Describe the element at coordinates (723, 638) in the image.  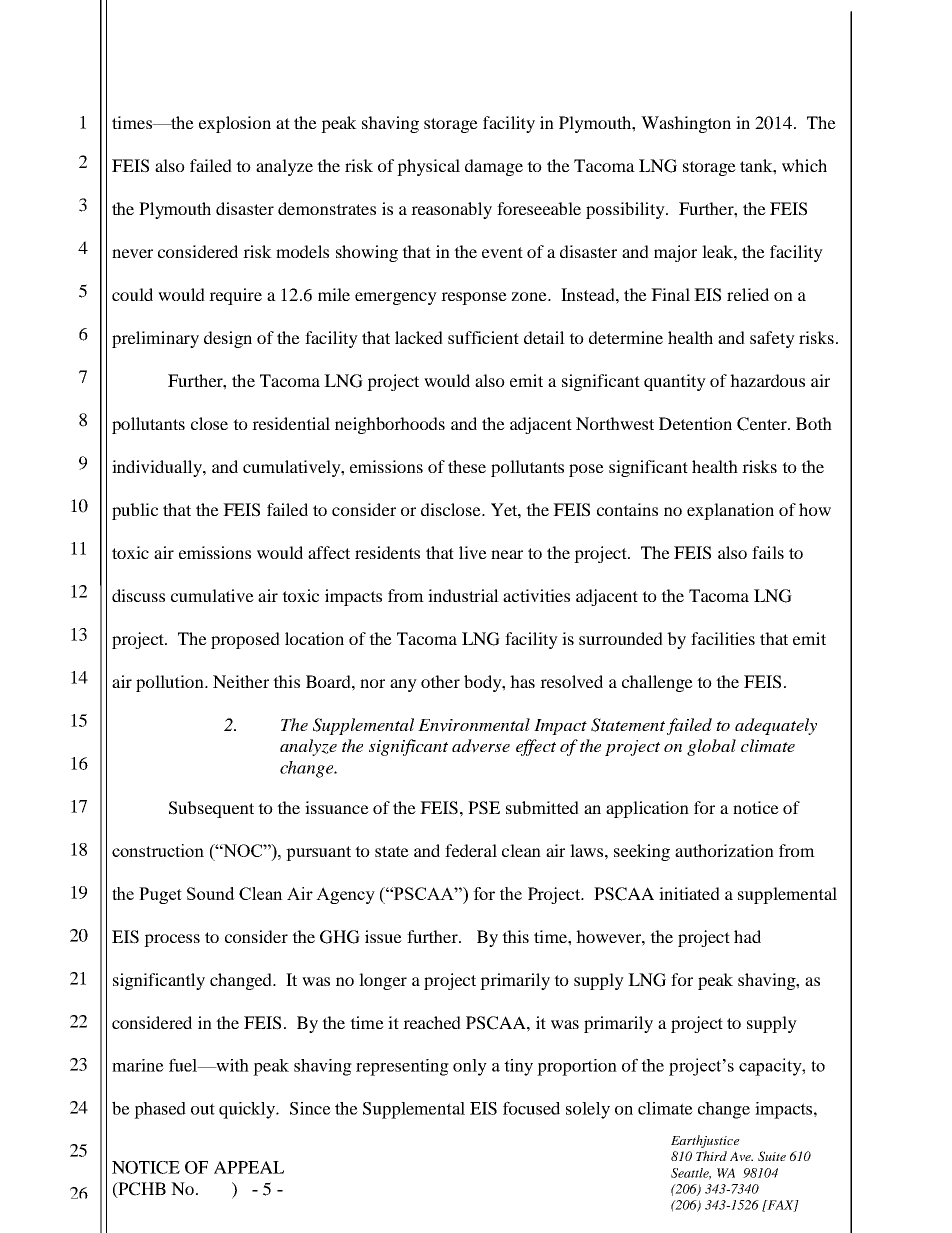
I see `facilities` at that location.
